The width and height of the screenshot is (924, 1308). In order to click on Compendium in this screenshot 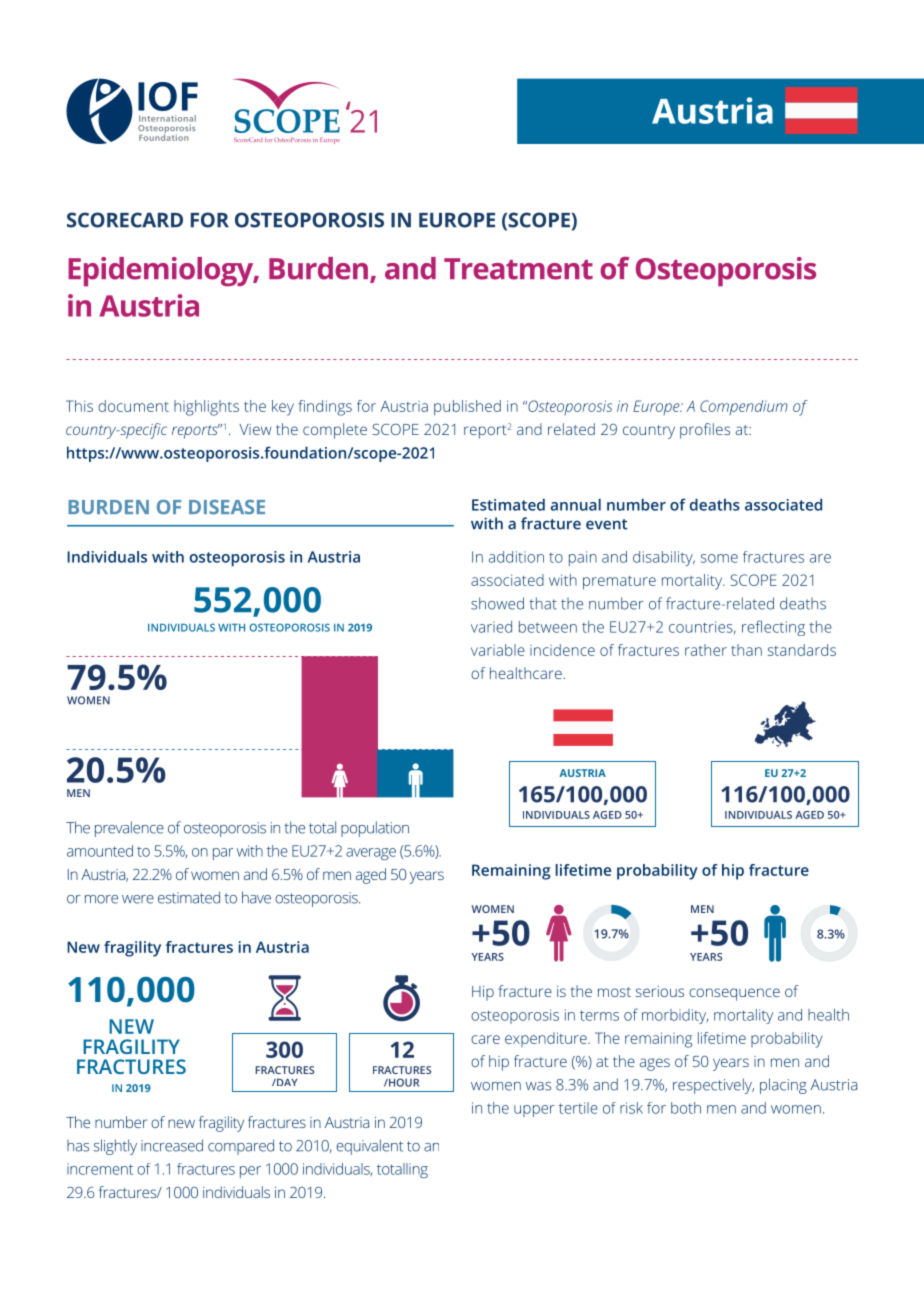, I will do `click(744, 407)`.
